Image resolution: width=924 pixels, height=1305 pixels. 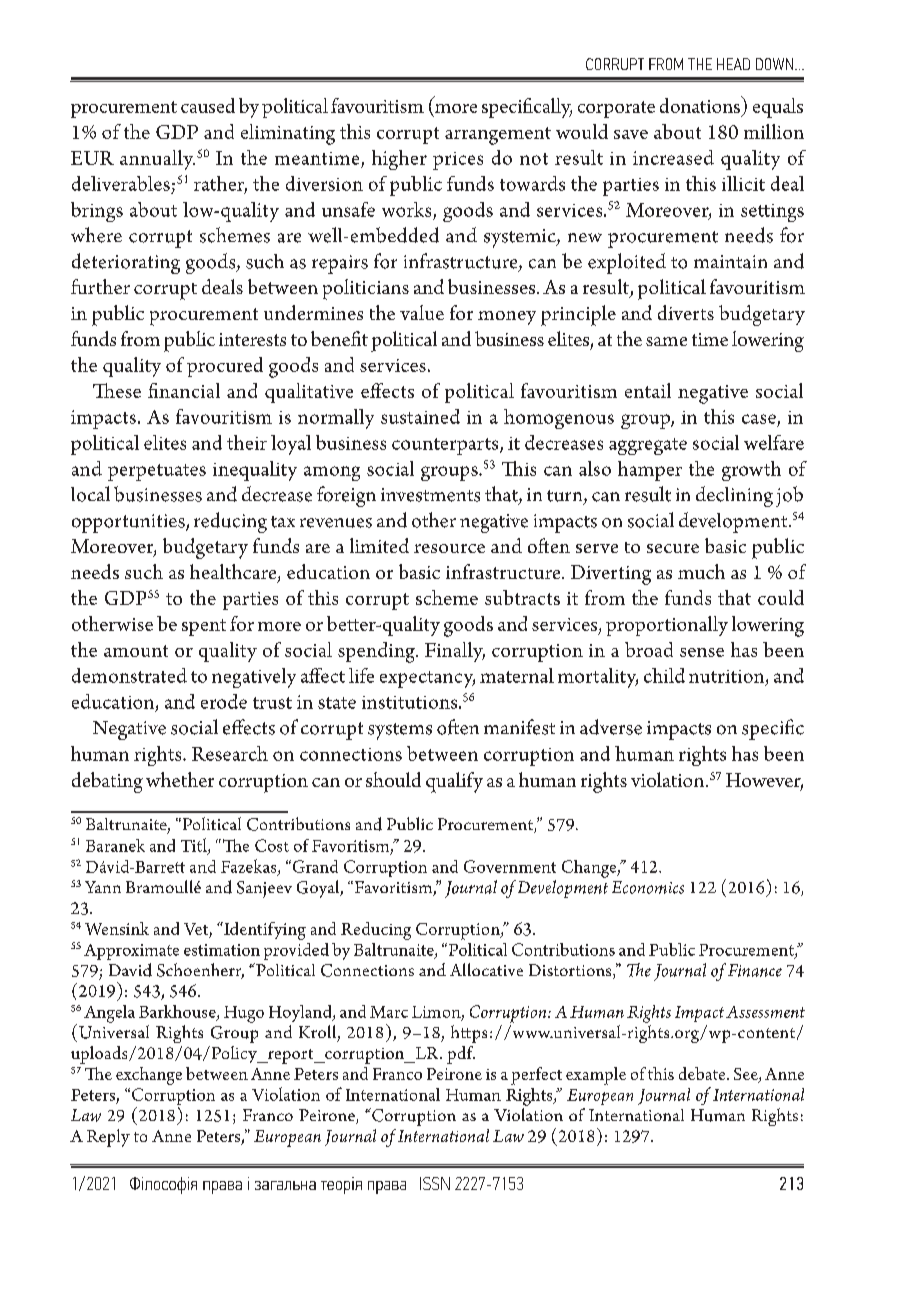 I want to click on Finally, so click(x=455, y=652).
